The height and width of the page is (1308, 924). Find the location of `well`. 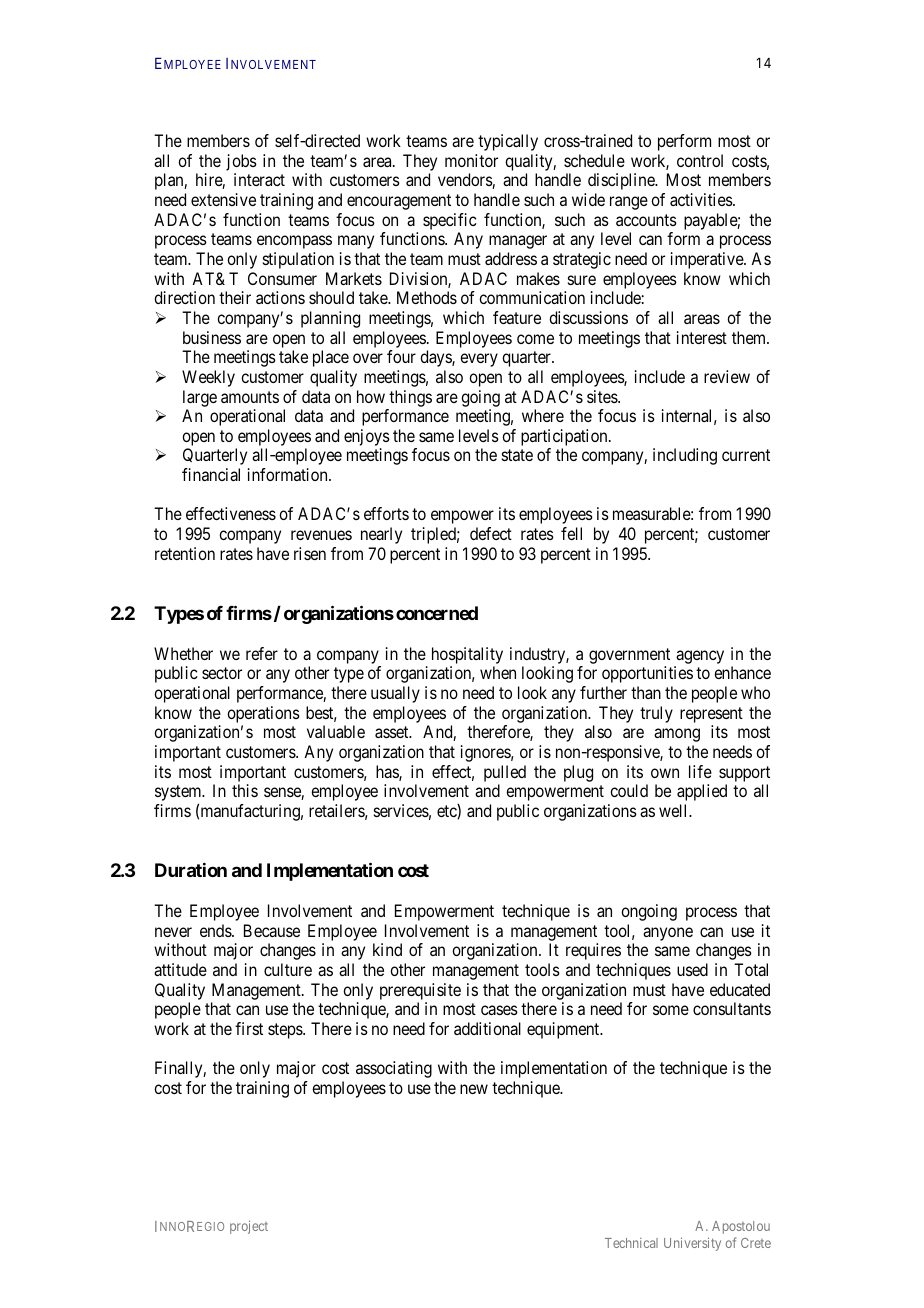

well is located at coordinates (675, 810).
